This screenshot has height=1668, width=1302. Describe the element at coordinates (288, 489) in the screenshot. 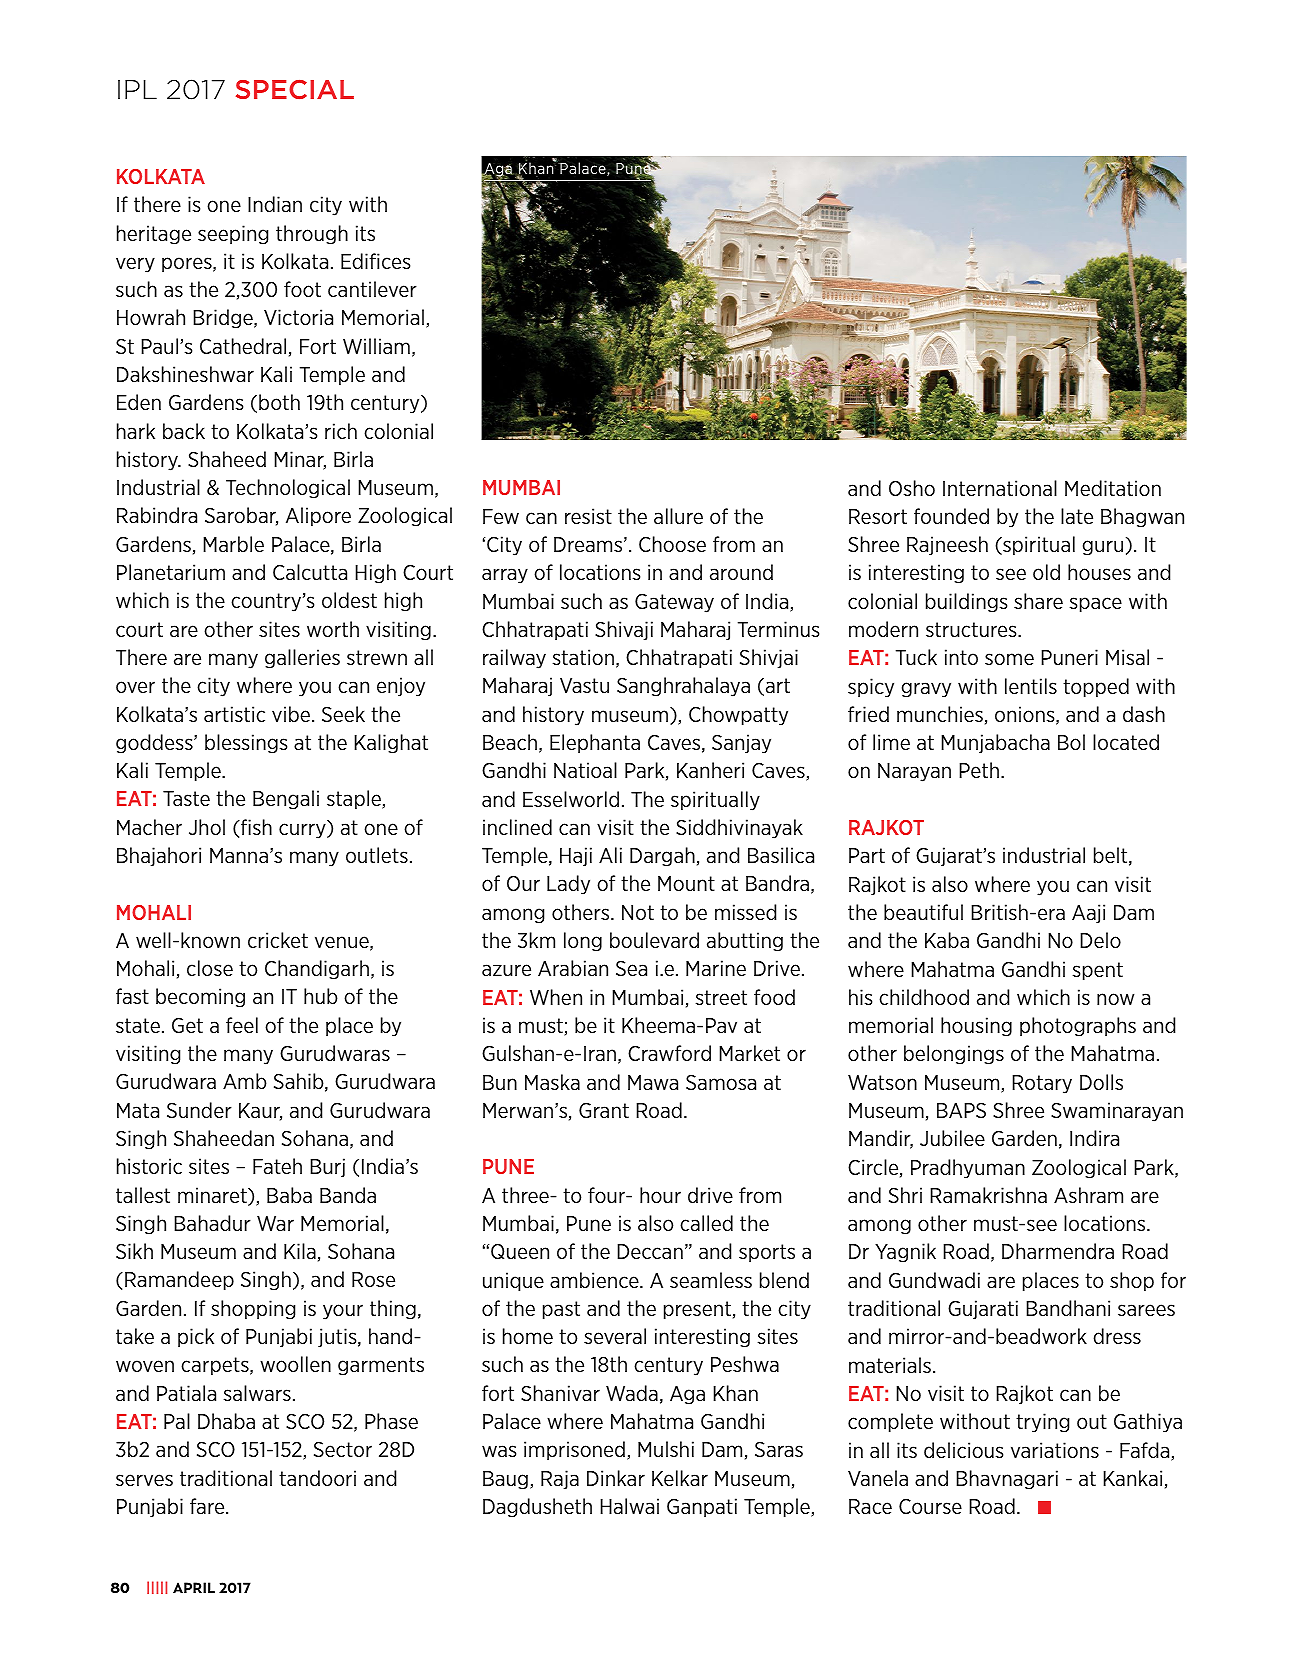

I see `Technological` at that location.
